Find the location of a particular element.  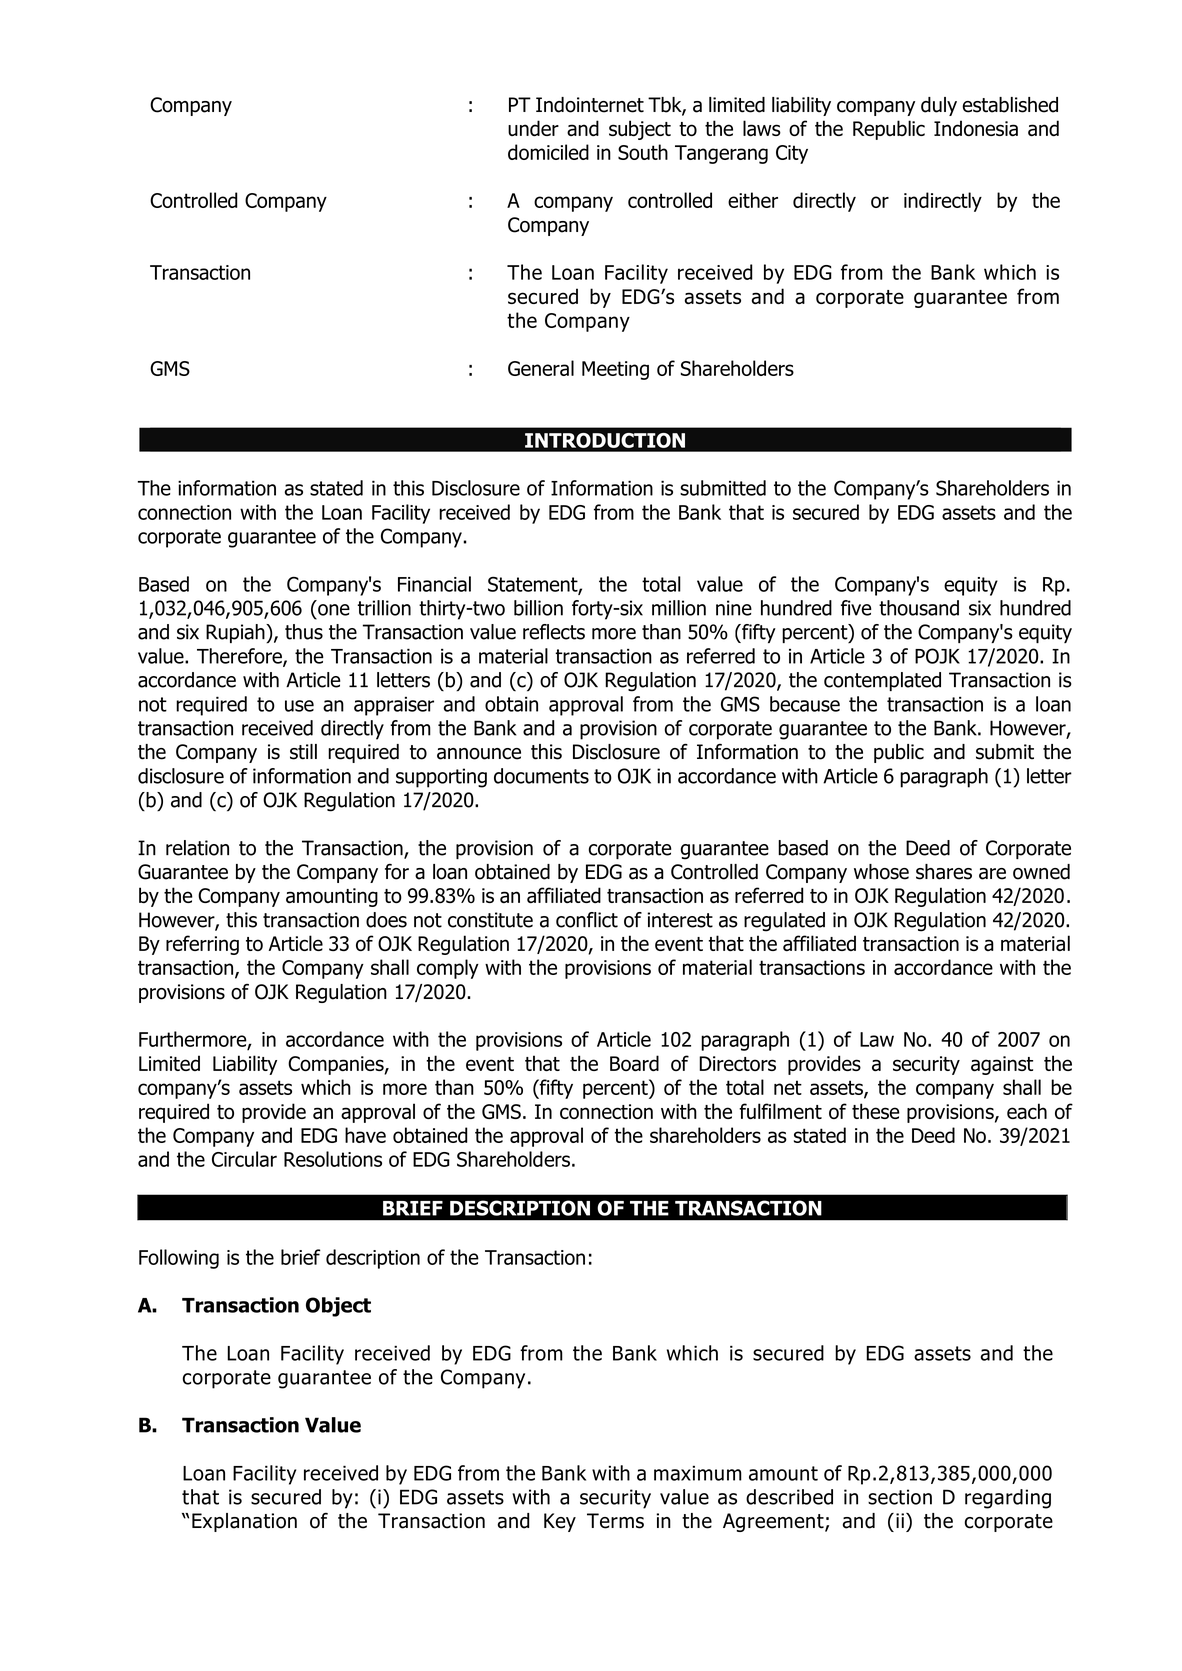

Indonesia is located at coordinates (976, 128).
